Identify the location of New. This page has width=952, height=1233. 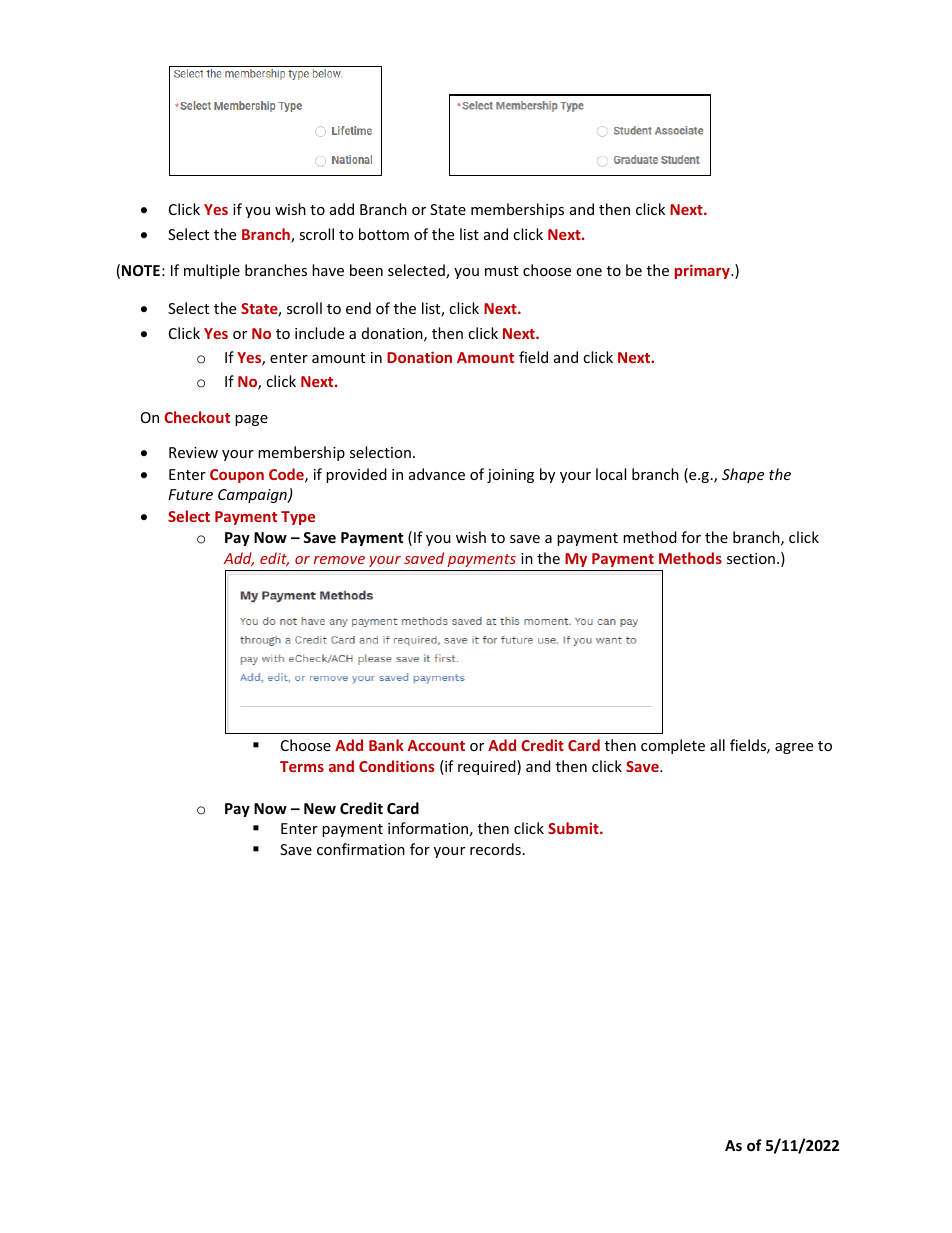
(320, 808).
